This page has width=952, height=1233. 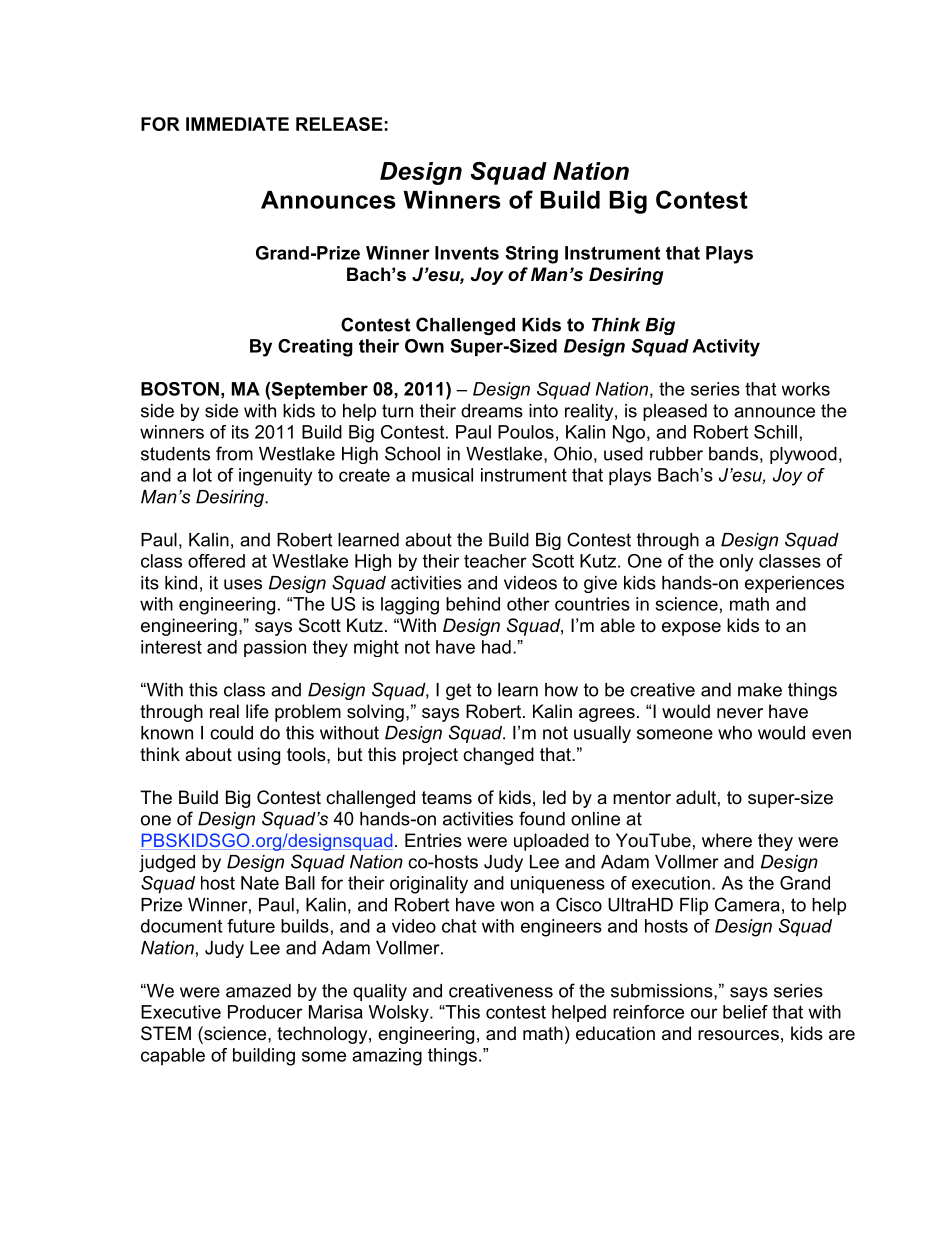 I want to click on BOSTON, so click(x=180, y=389).
